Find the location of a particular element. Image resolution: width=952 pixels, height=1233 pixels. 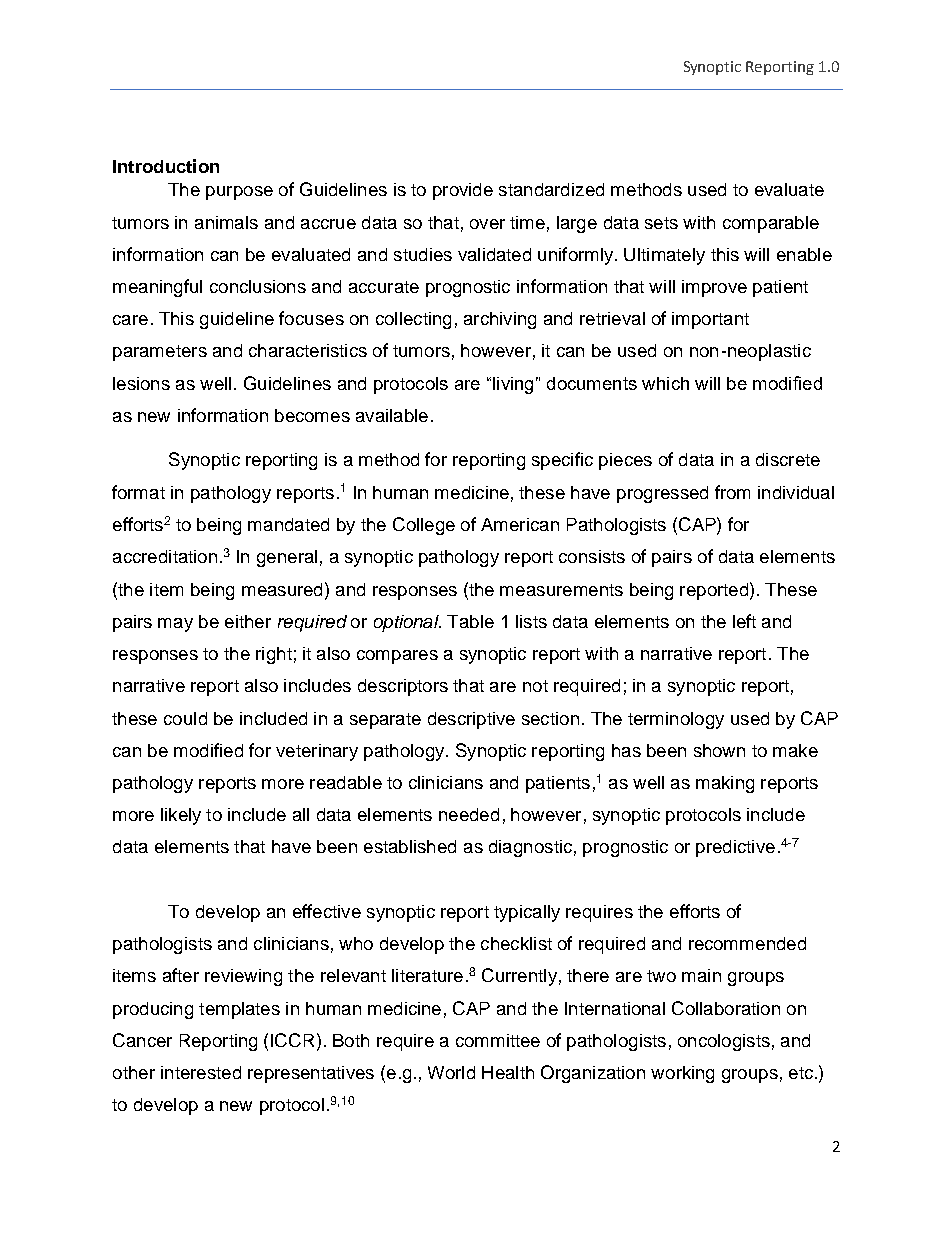

established is located at coordinates (410, 846).
